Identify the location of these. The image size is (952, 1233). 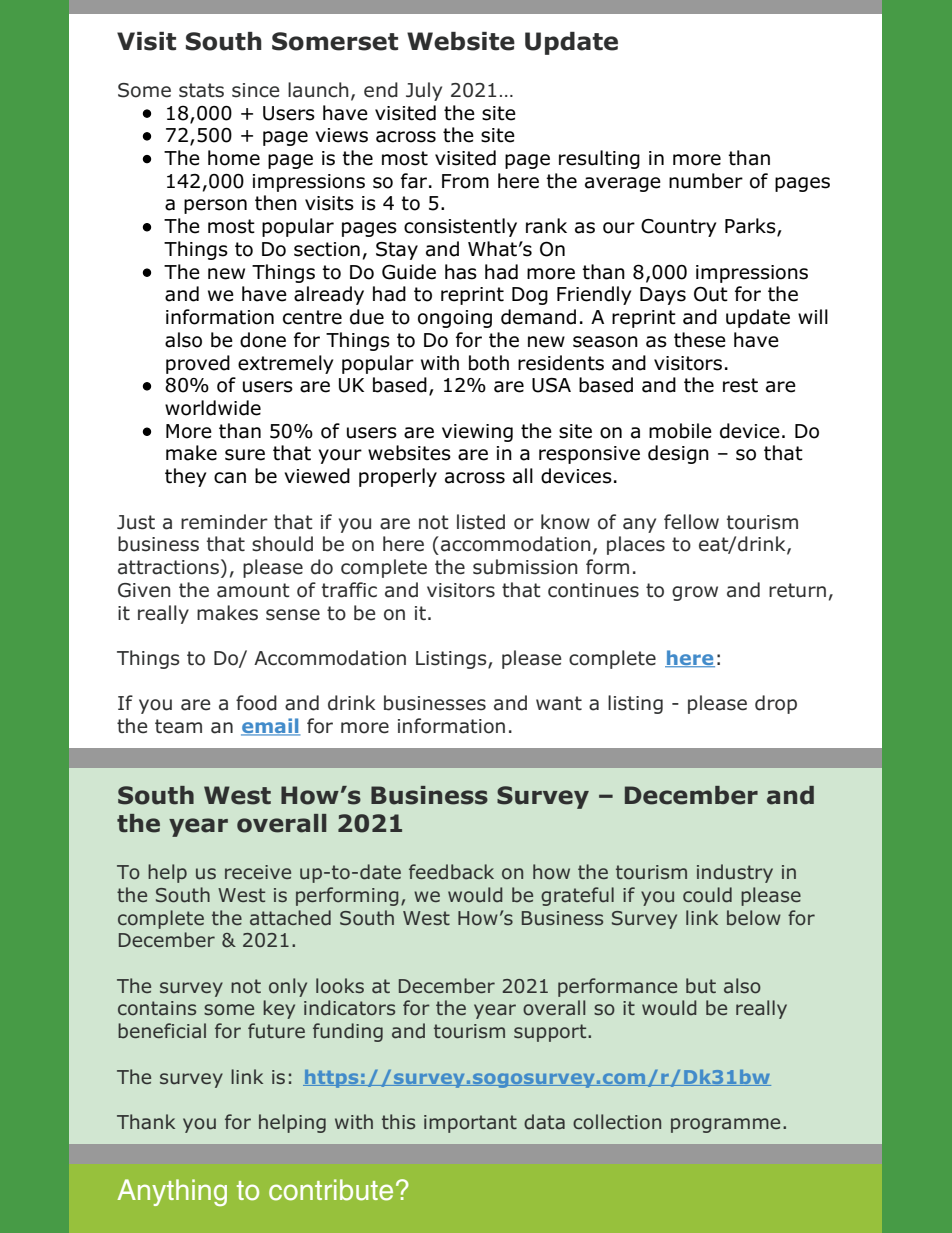
(700, 340).
